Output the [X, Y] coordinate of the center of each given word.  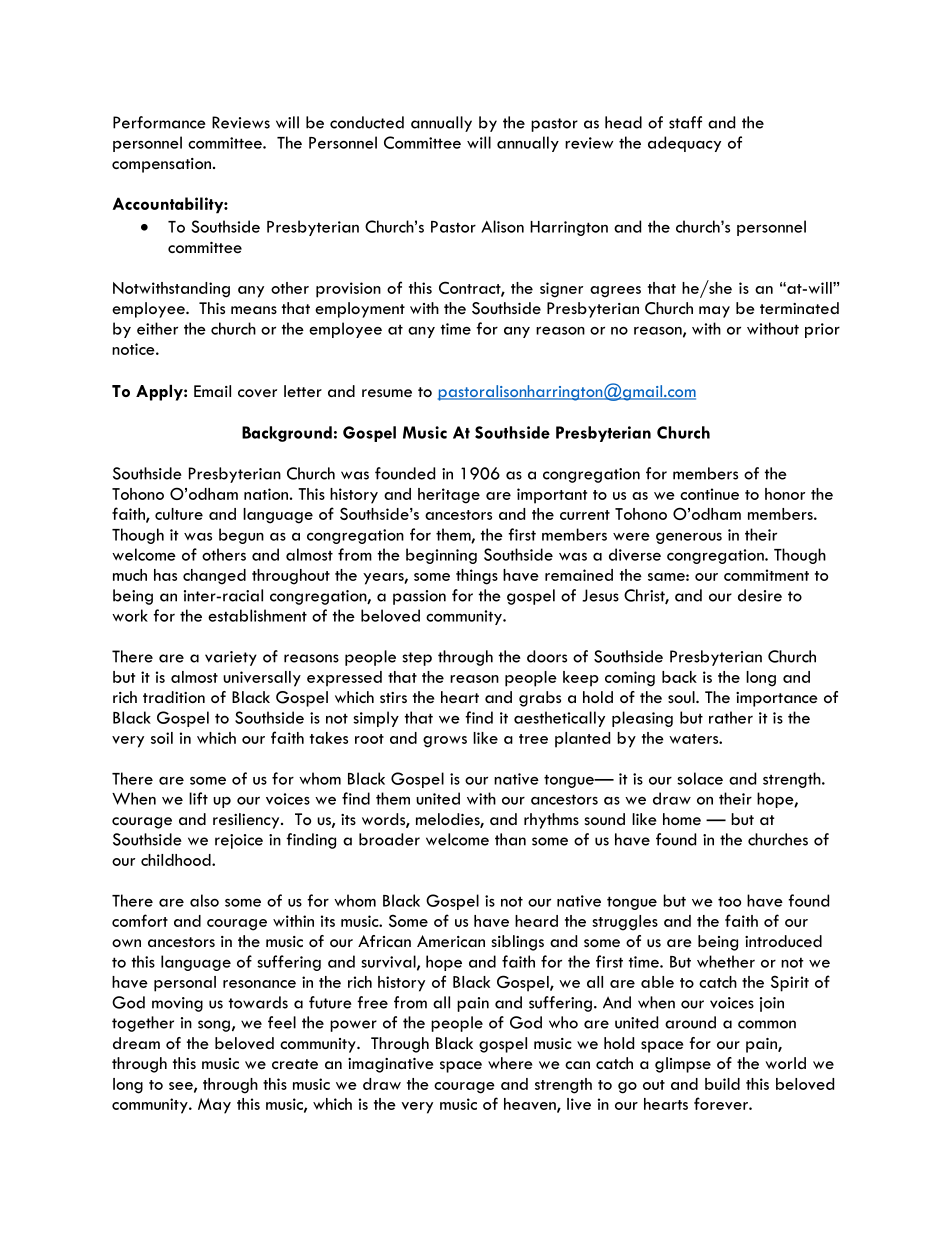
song [214, 1026]
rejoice [239, 841]
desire [760, 595]
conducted [367, 122]
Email [212, 391]
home [682, 819]
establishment [257, 615]
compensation [163, 165]
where [510, 1063]
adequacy [684, 144]
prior [822, 330]
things [477, 577]
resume [387, 393]
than [510, 839]
